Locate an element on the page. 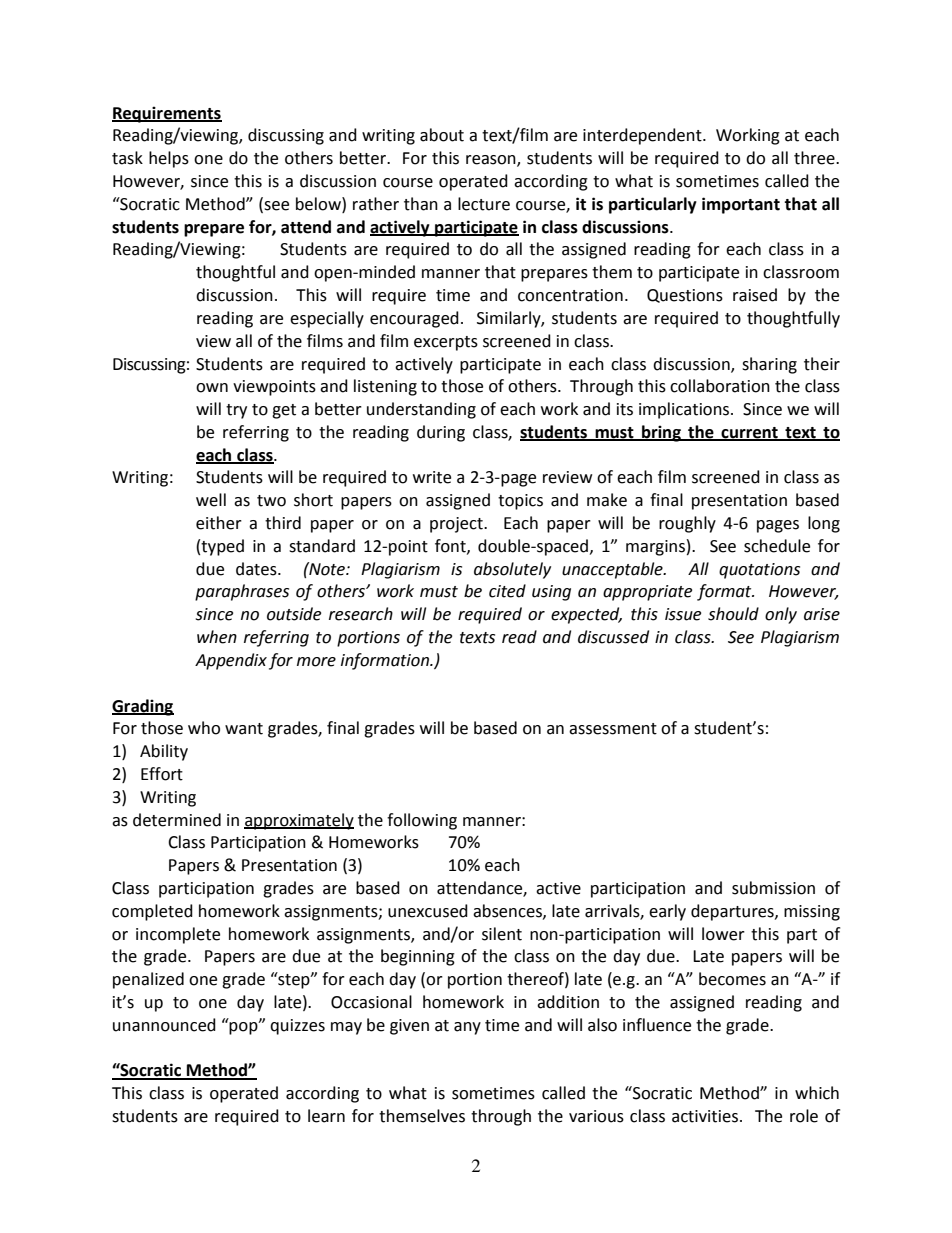 This image has height=1233, width=952. any is located at coordinates (467, 1028).
